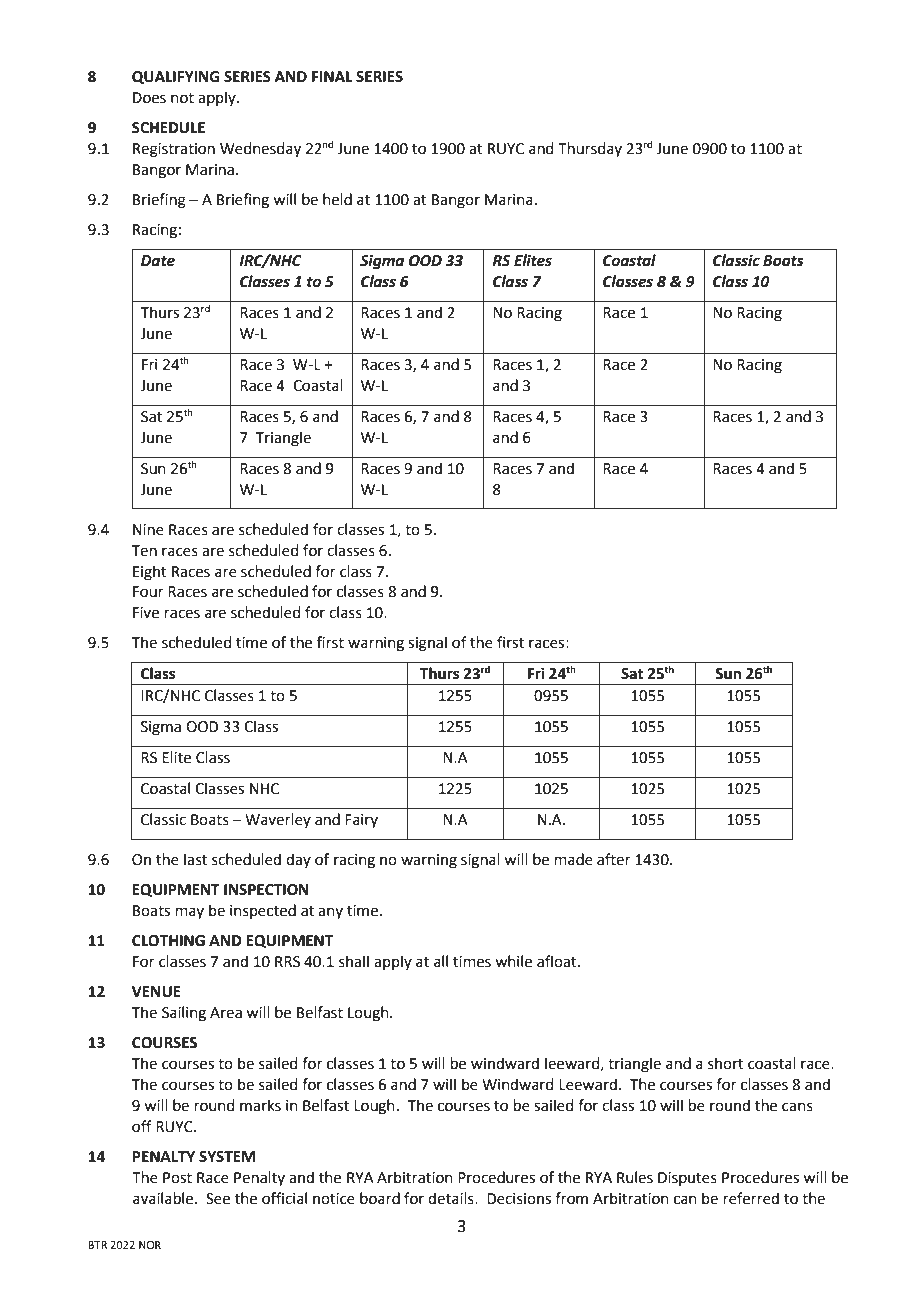 Image resolution: width=924 pixels, height=1308 pixels. I want to click on Fairy, so click(361, 821).
